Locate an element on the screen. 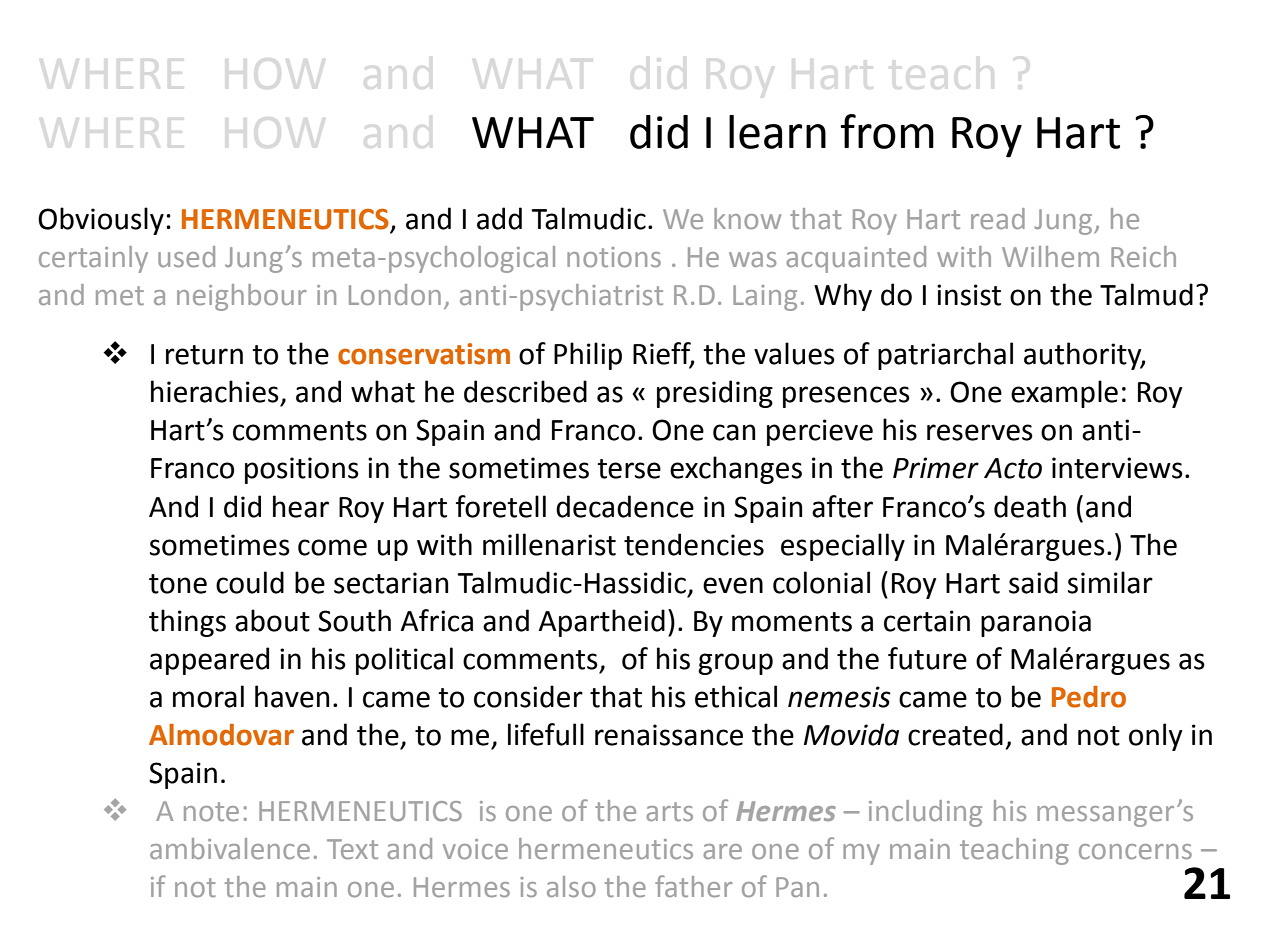 The height and width of the screenshot is (952, 1270). decadence is located at coordinates (625, 506).
